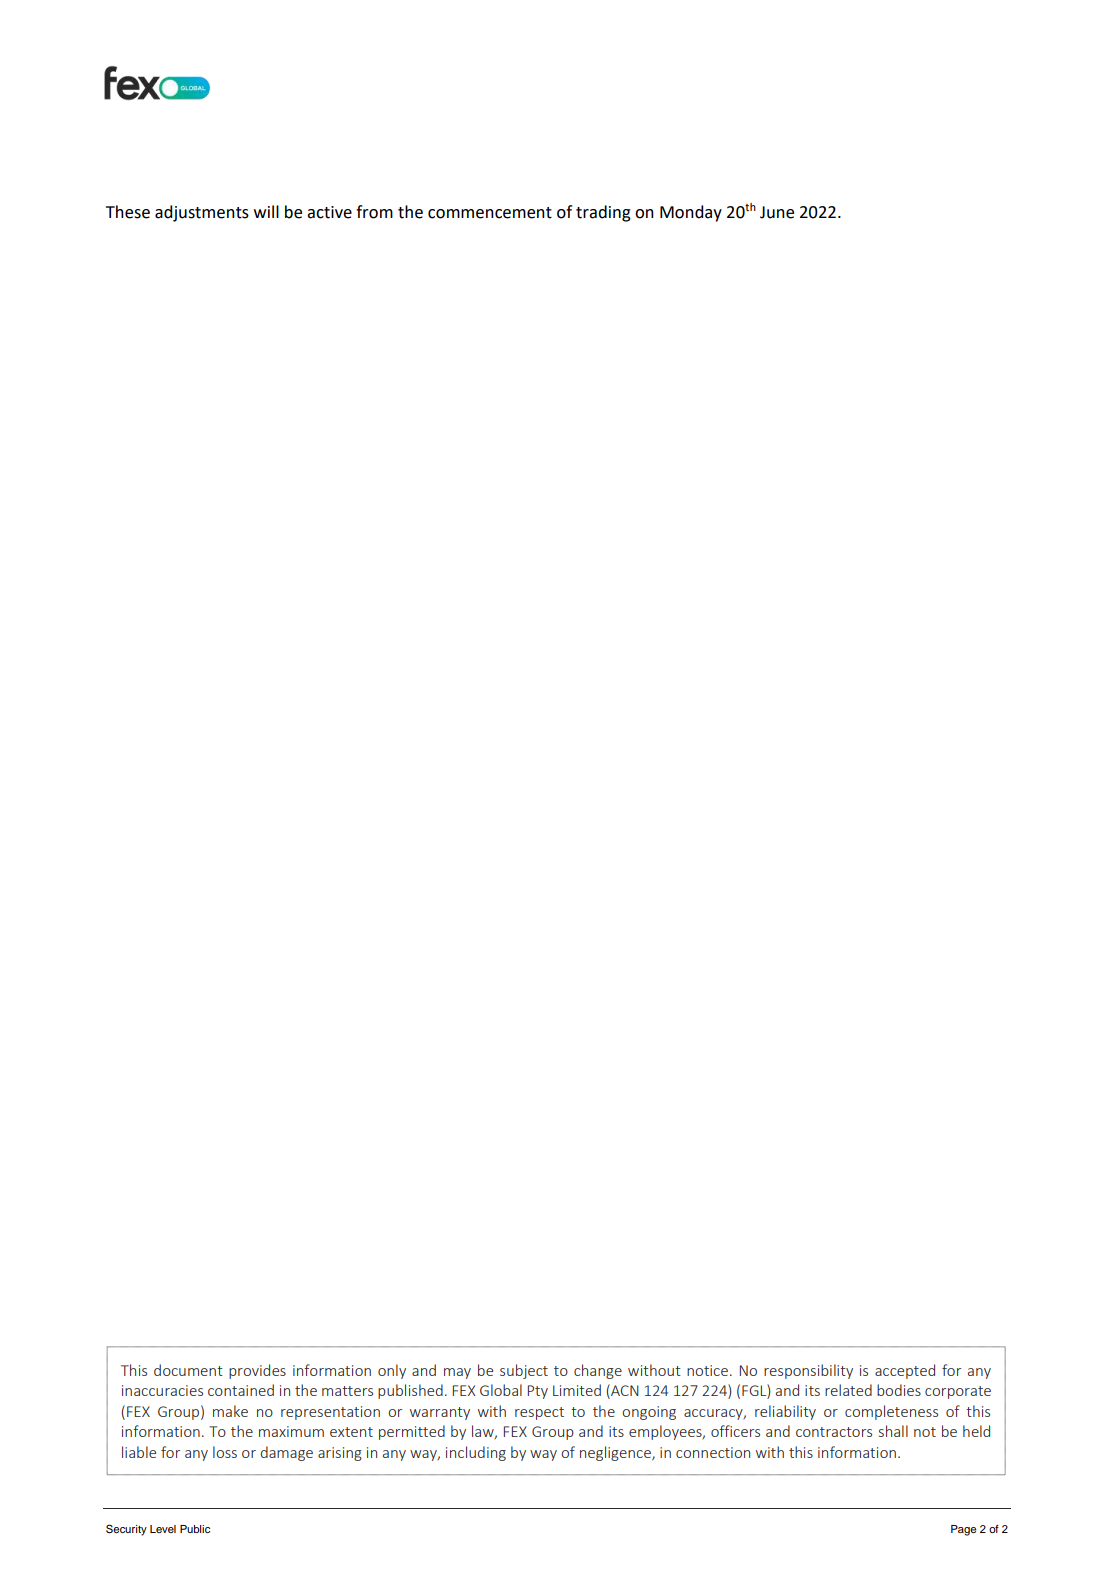 The height and width of the screenshot is (1576, 1114). What do you see at coordinates (202, 213) in the screenshot?
I see `adjustments` at bounding box center [202, 213].
